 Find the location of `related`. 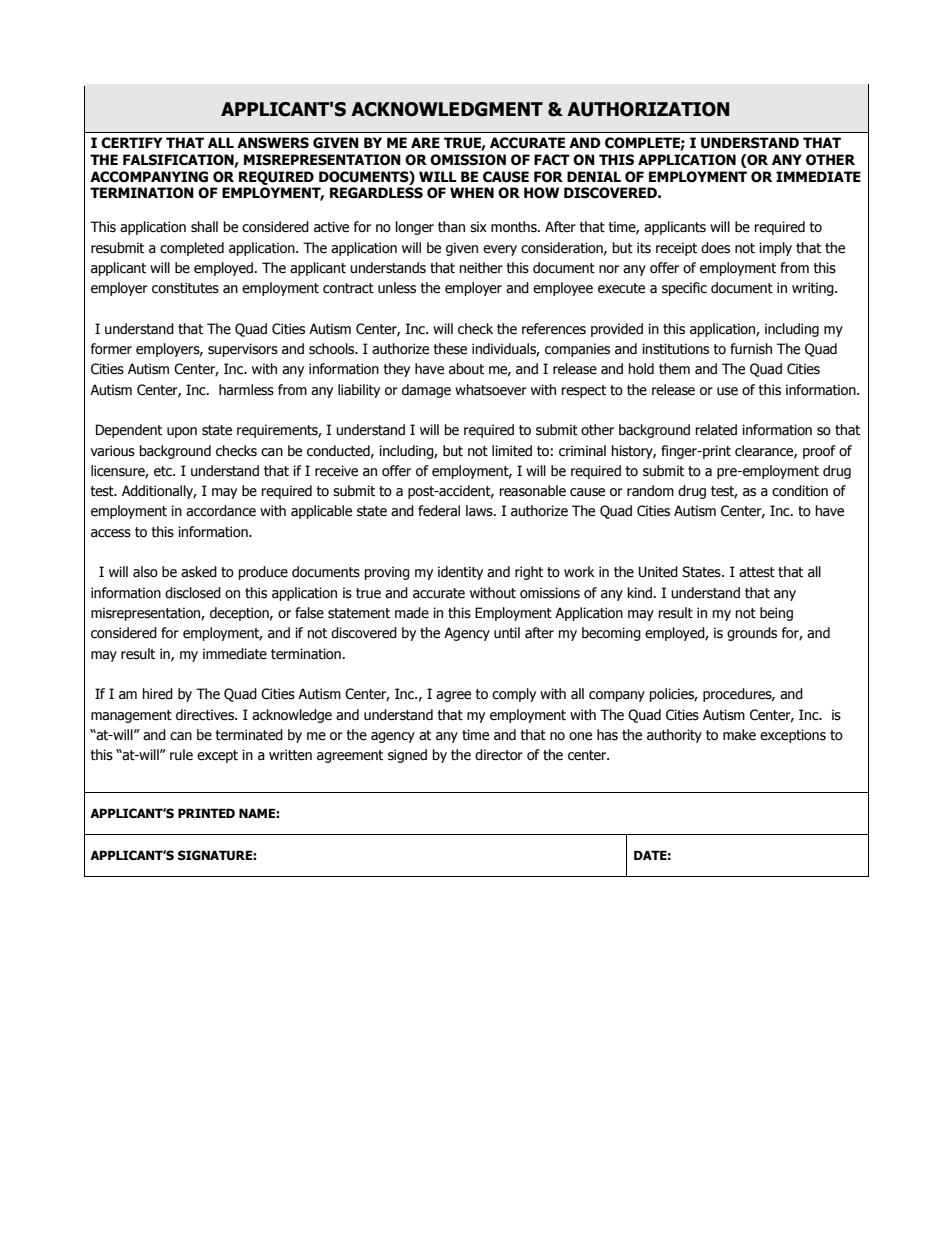

related is located at coordinates (716, 430).
